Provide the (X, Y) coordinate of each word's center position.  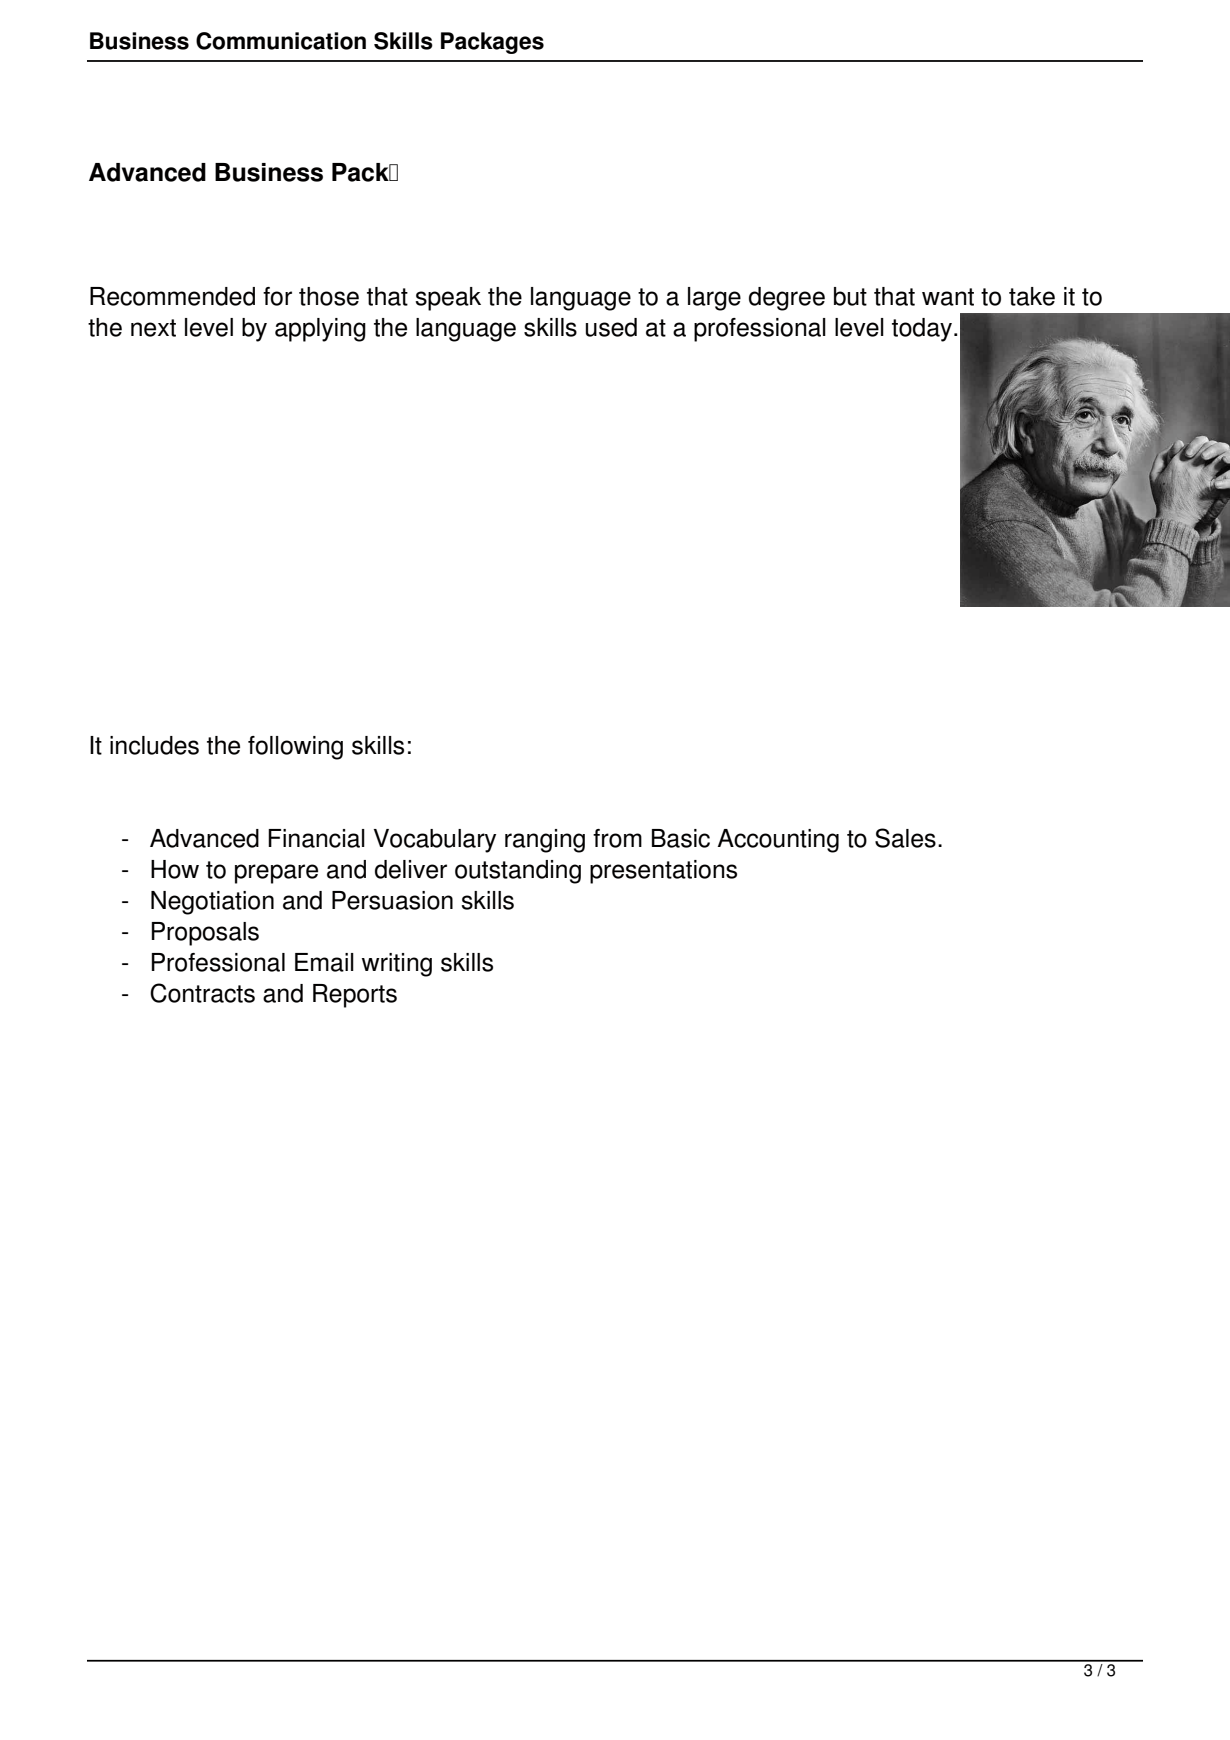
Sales (905, 838)
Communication (281, 41)
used (611, 327)
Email (324, 962)
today (922, 330)
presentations (663, 872)
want (948, 297)
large (714, 299)
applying (320, 330)
